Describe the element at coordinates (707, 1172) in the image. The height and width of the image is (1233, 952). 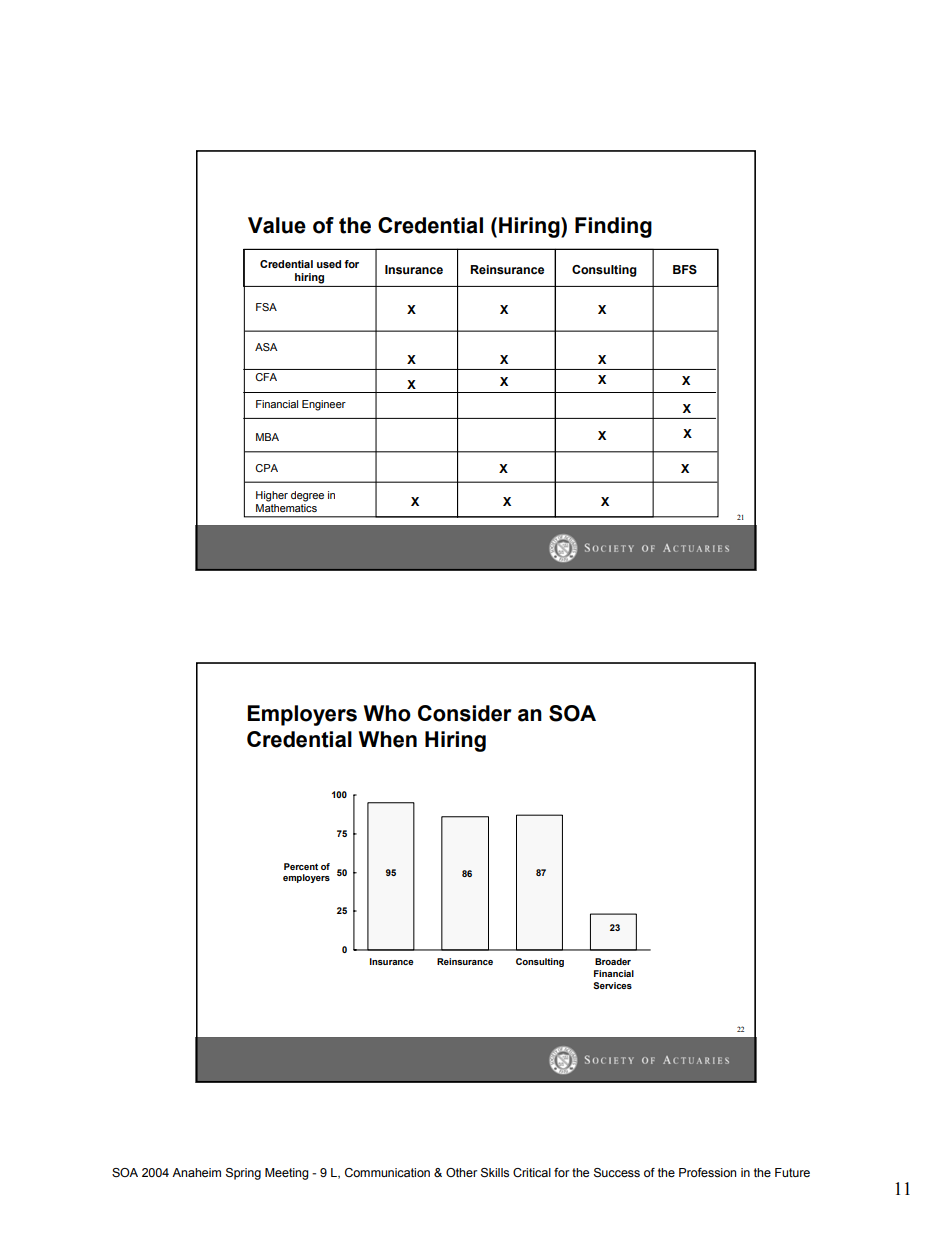
I see `Profession` at that location.
